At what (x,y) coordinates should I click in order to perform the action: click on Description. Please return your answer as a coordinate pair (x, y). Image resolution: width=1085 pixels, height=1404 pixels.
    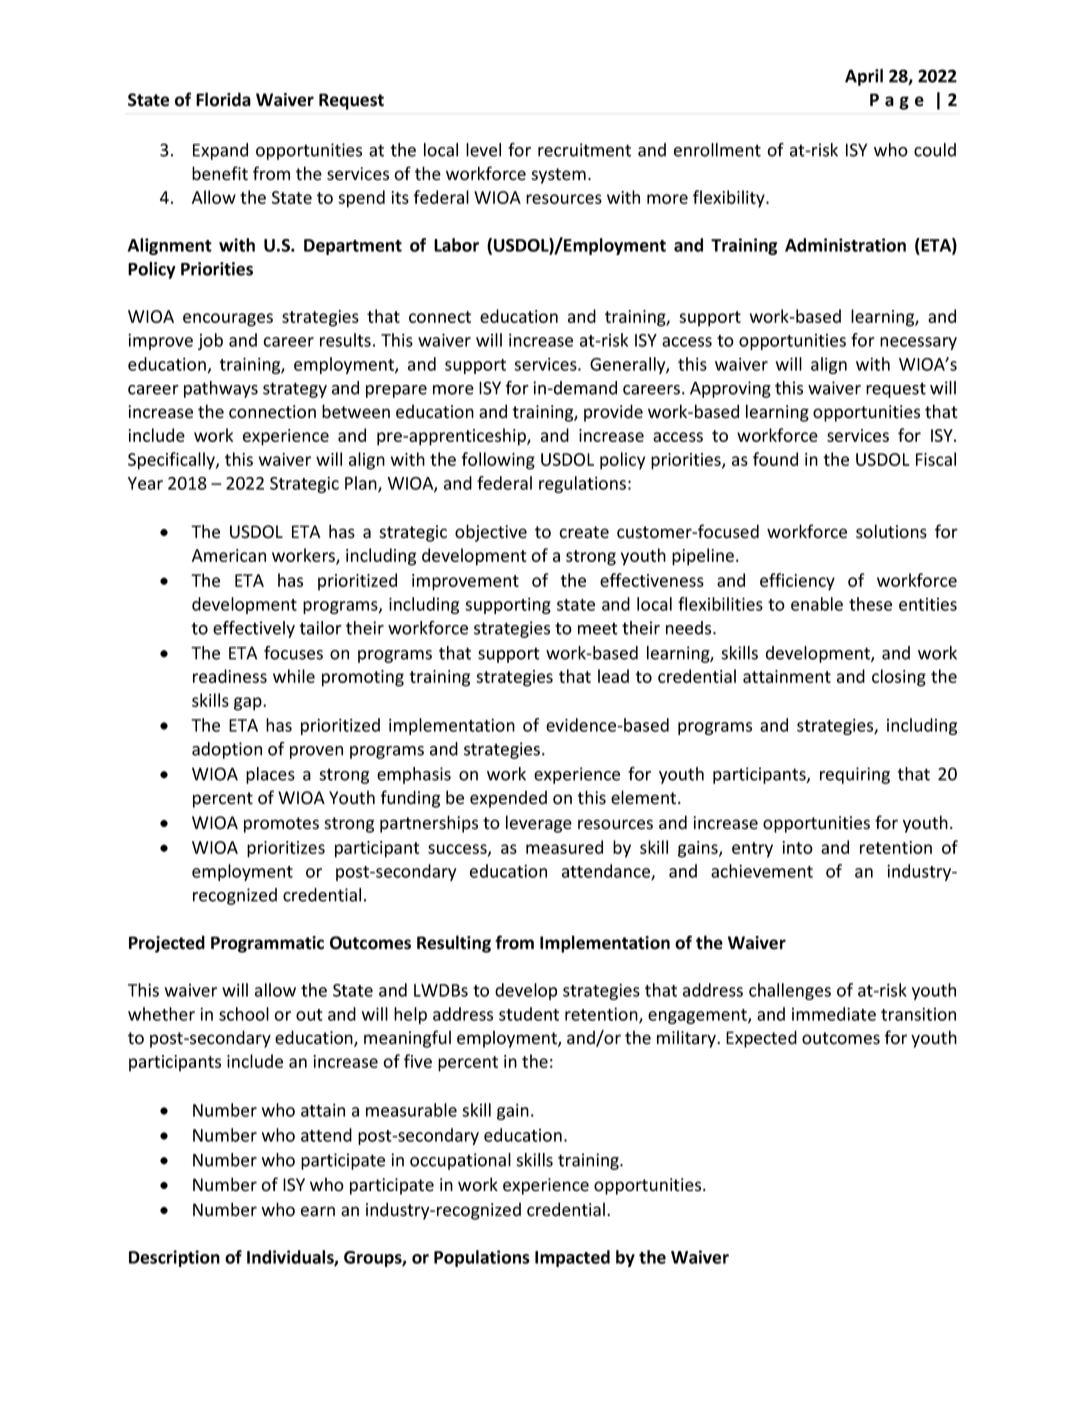
    Looking at the image, I should click on (174, 1258).
